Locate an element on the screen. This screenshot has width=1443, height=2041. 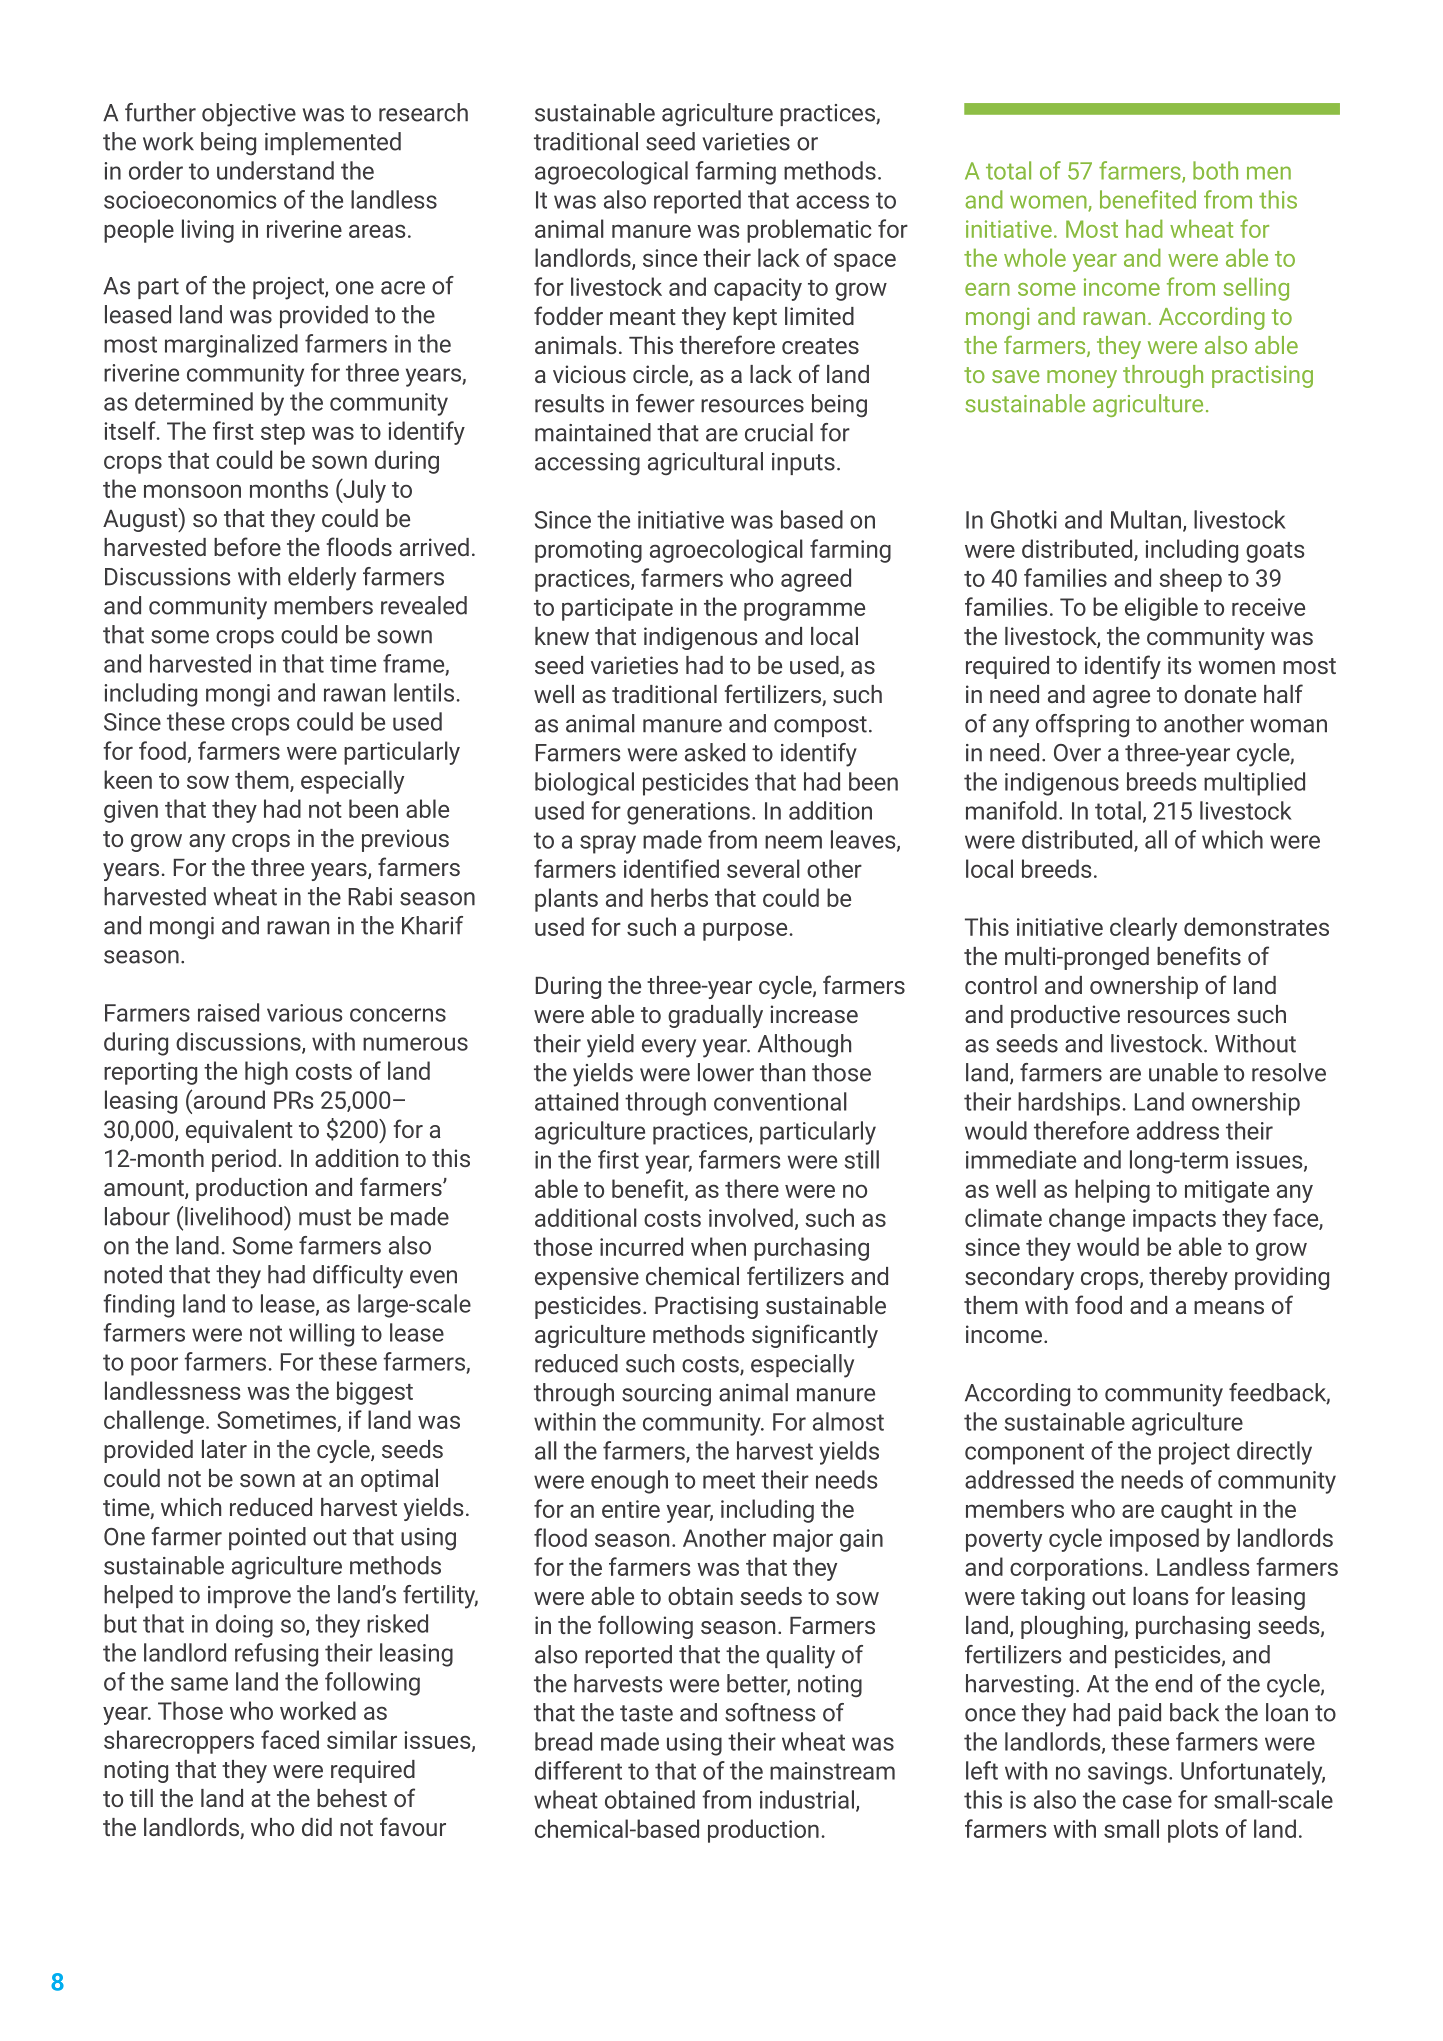
industrial is located at coordinates (807, 1799).
